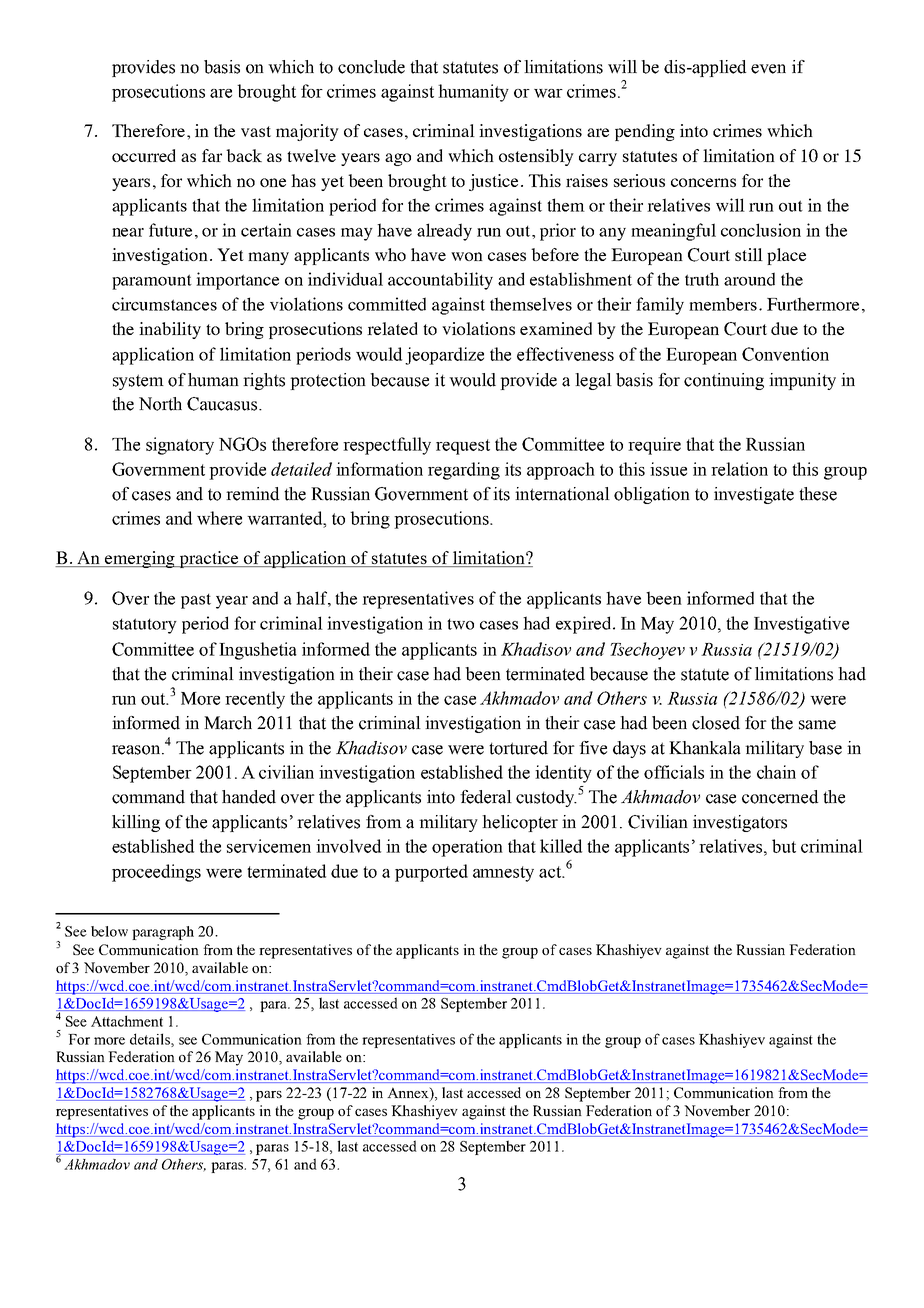 This screenshot has height=1308, width=924. Describe the element at coordinates (409, 1094) in the screenshot. I see `Annex` at that location.
